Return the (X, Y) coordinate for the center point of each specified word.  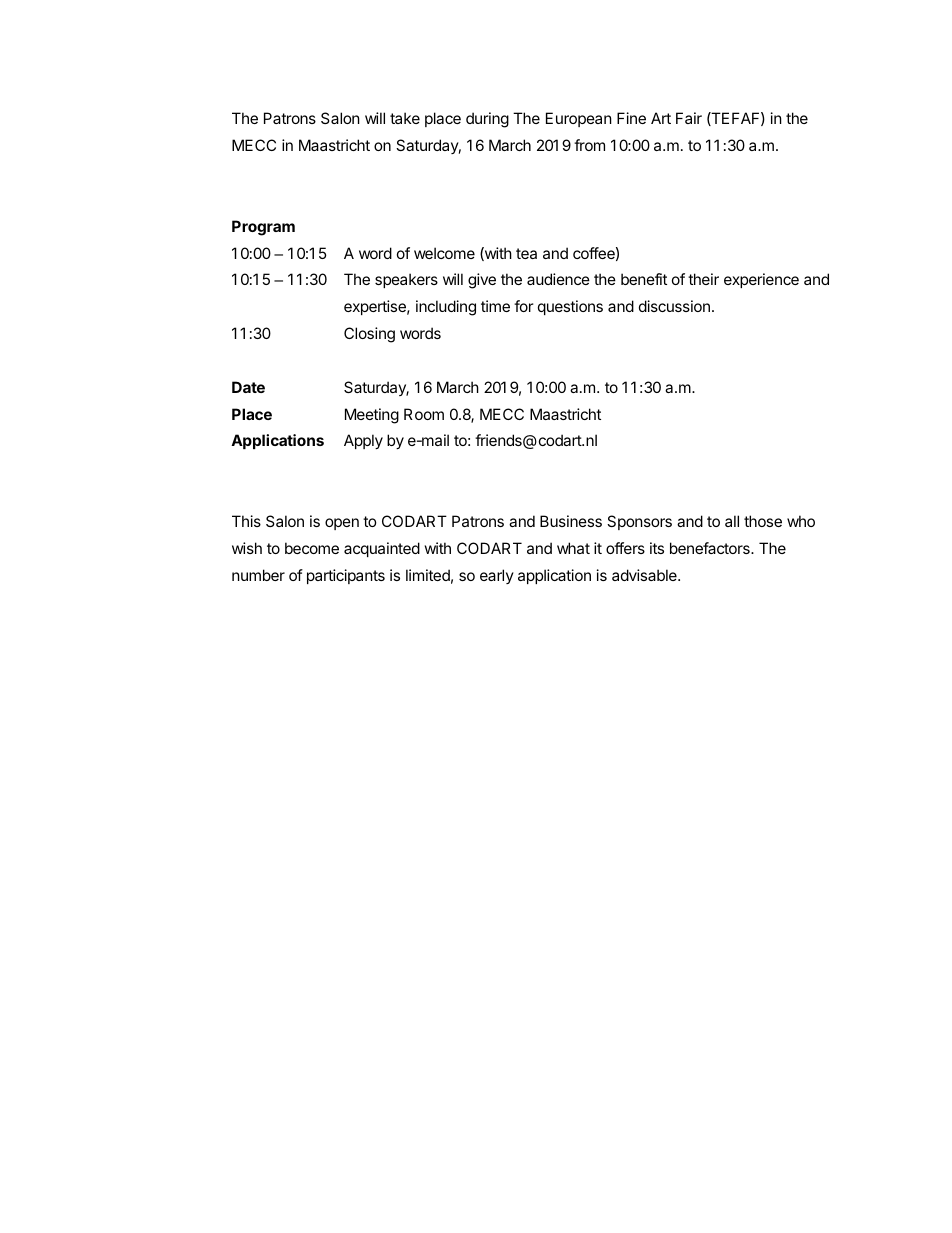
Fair (689, 118)
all (732, 521)
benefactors (711, 548)
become (312, 548)
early (497, 576)
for (524, 306)
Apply (363, 441)
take (405, 118)
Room (424, 414)
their (703, 279)
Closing (369, 335)
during (487, 120)
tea (526, 253)
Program (263, 228)
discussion (674, 306)
